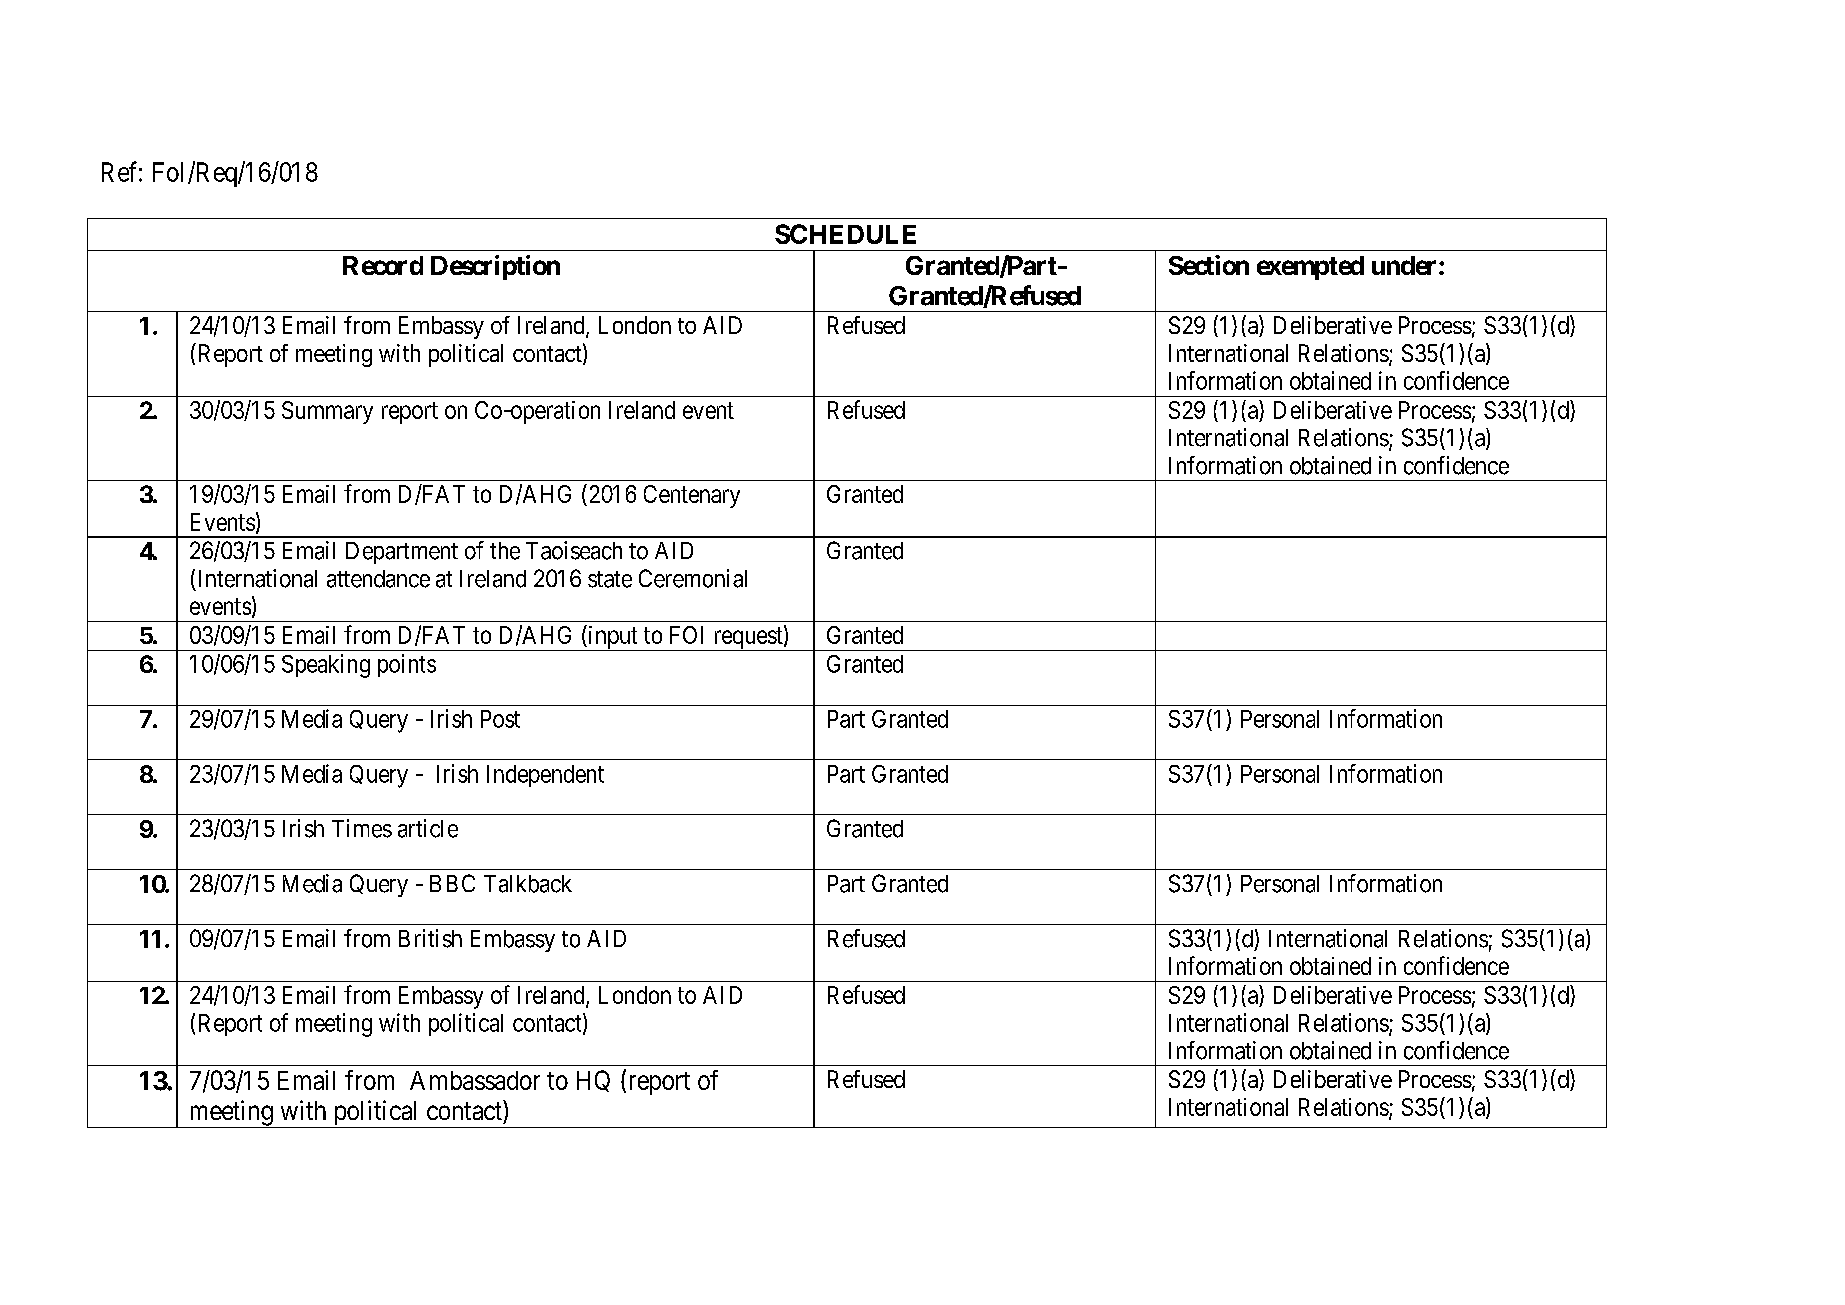 The width and height of the screenshot is (1845, 1305). I want to click on British, so click(430, 938).
